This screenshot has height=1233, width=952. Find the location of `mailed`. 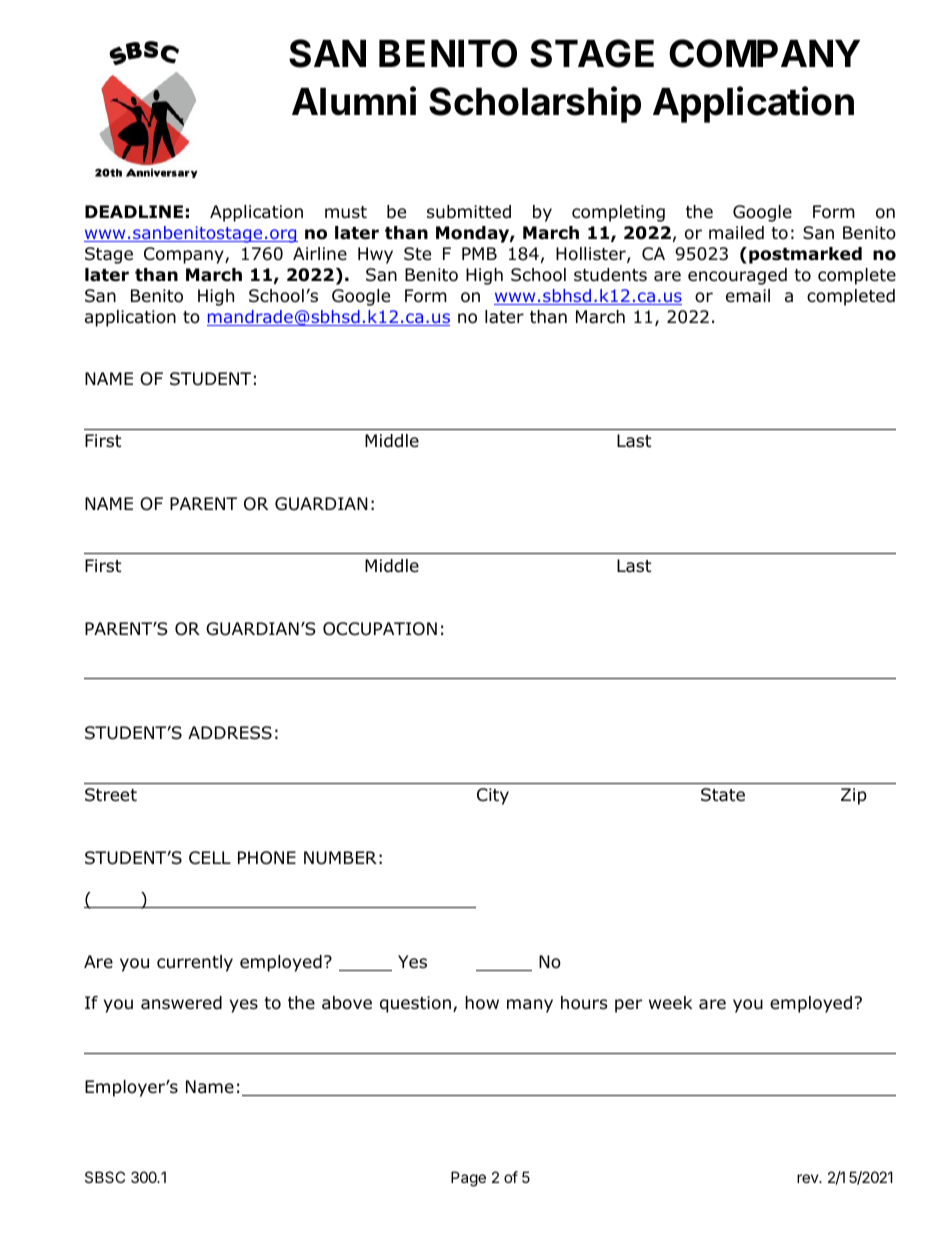

mailed is located at coordinates (736, 233).
